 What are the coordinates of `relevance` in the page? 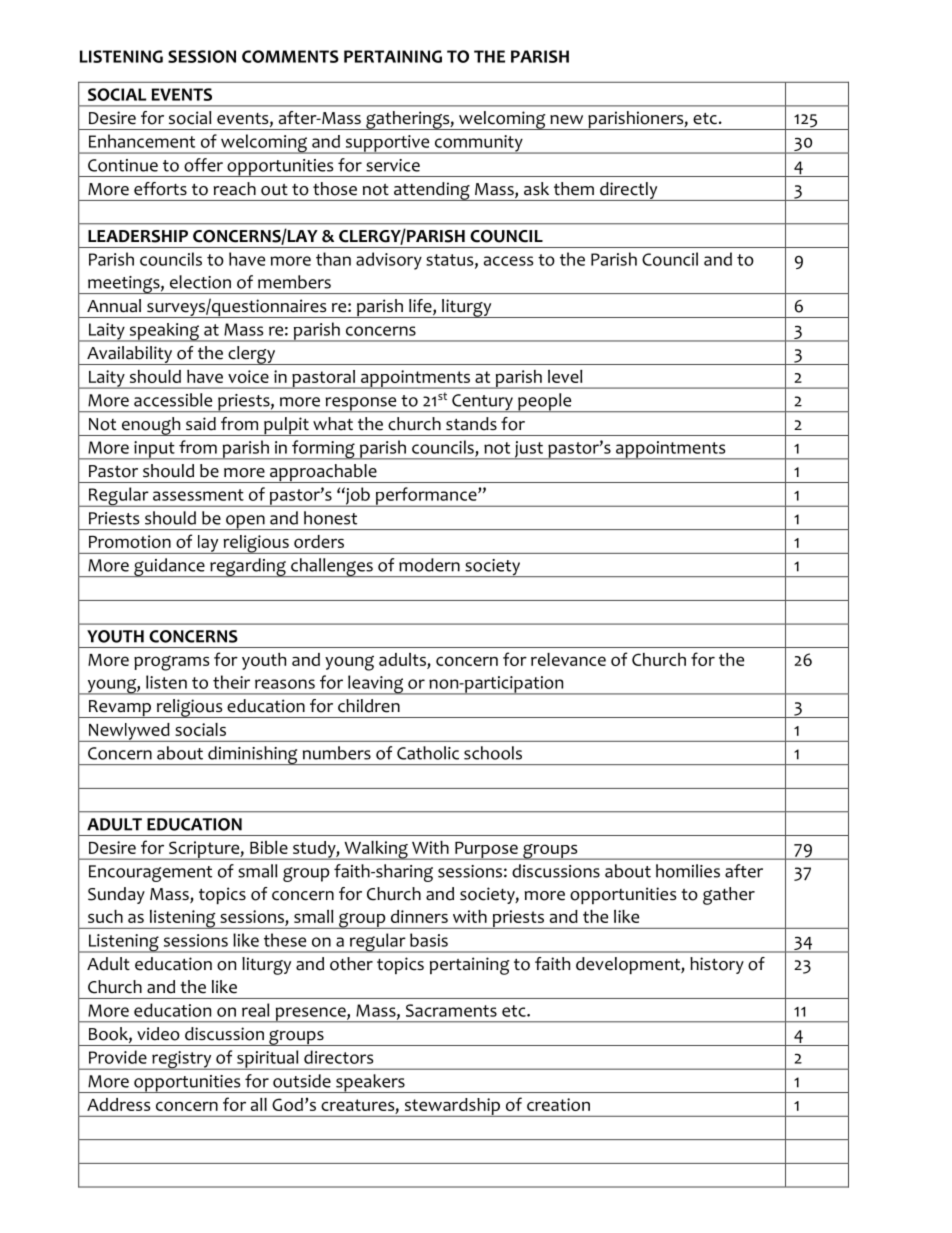 It's located at (568, 659).
